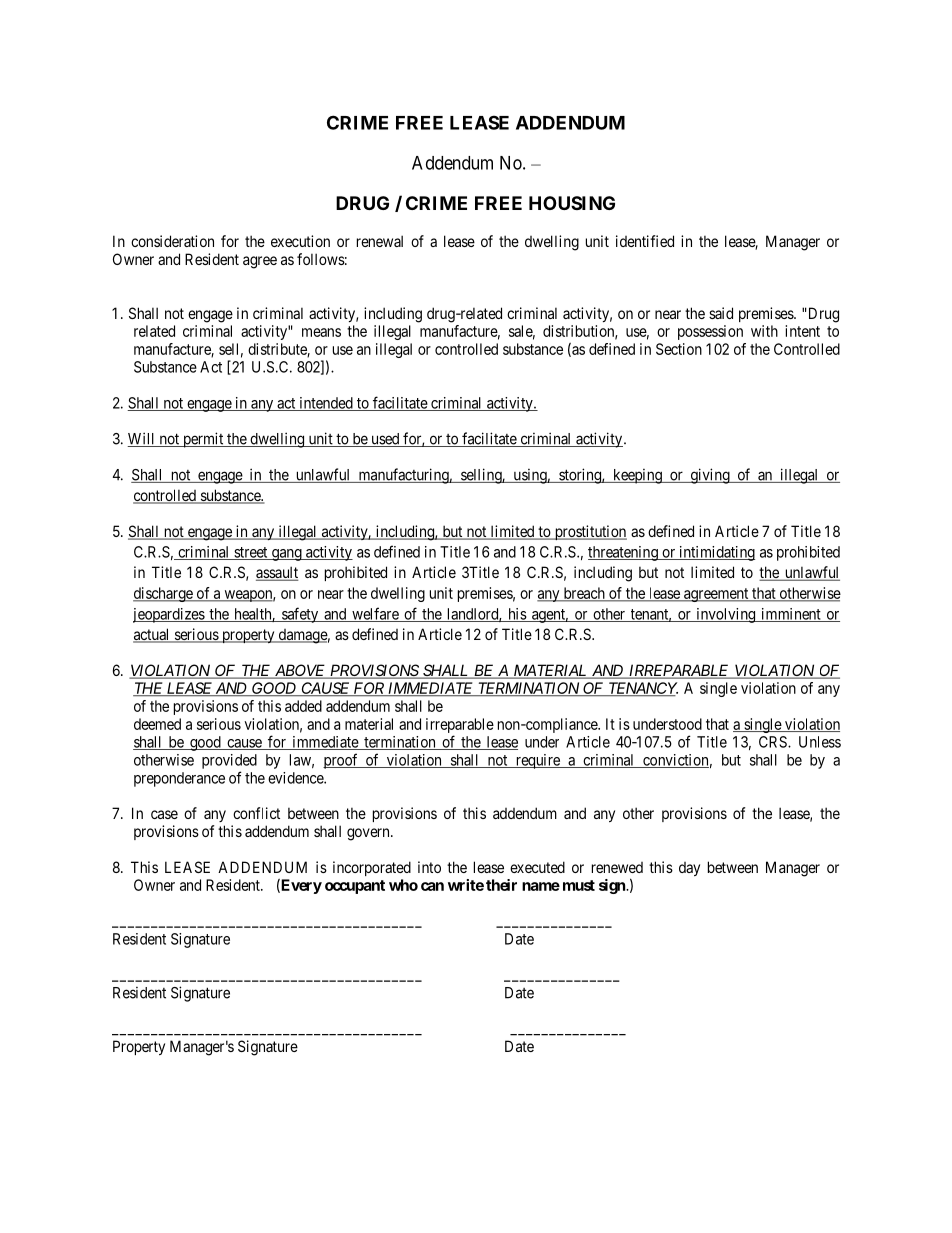 The image size is (952, 1233). What do you see at coordinates (716, 553) in the document?
I see `intimidating` at bounding box center [716, 553].
